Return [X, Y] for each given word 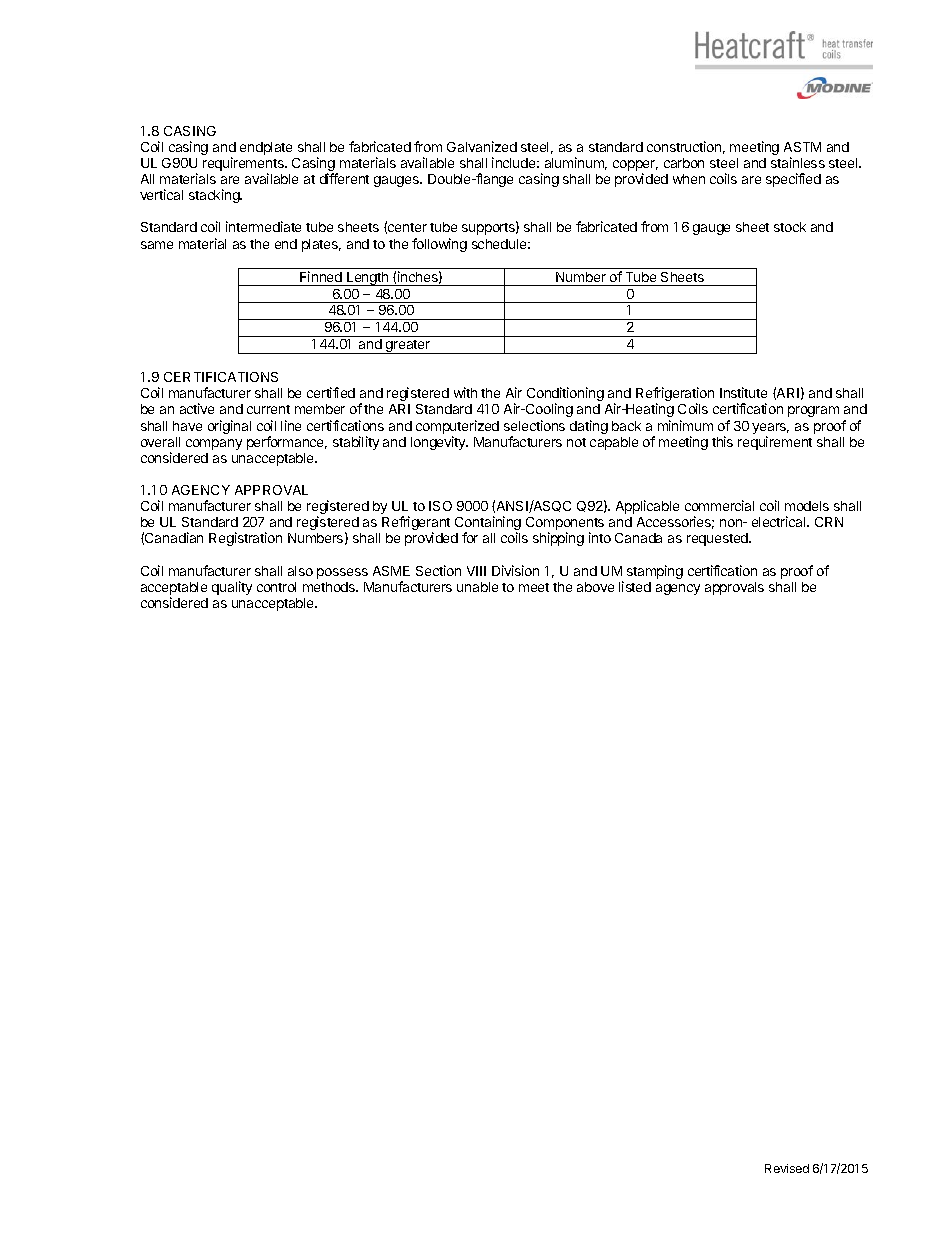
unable [477, 587]
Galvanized [482, 146]
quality [232, 588]
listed [635, 586]
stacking [215, 196]
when [689, 179]
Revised [787, 1168]
